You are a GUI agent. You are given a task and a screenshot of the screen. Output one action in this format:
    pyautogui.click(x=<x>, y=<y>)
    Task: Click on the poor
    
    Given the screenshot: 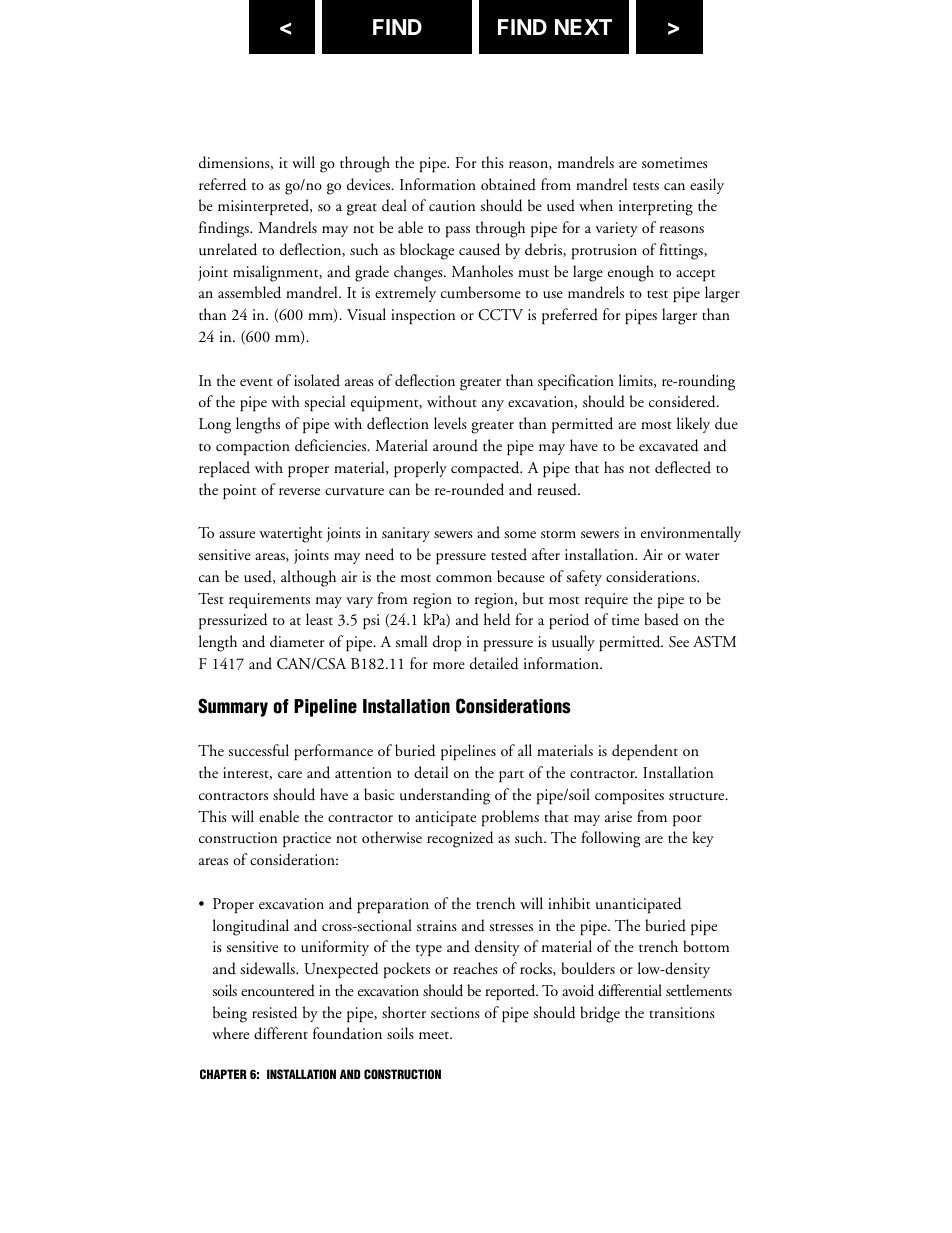 What is the action you would take?
    pyautogui.click(x=687, y=821)
